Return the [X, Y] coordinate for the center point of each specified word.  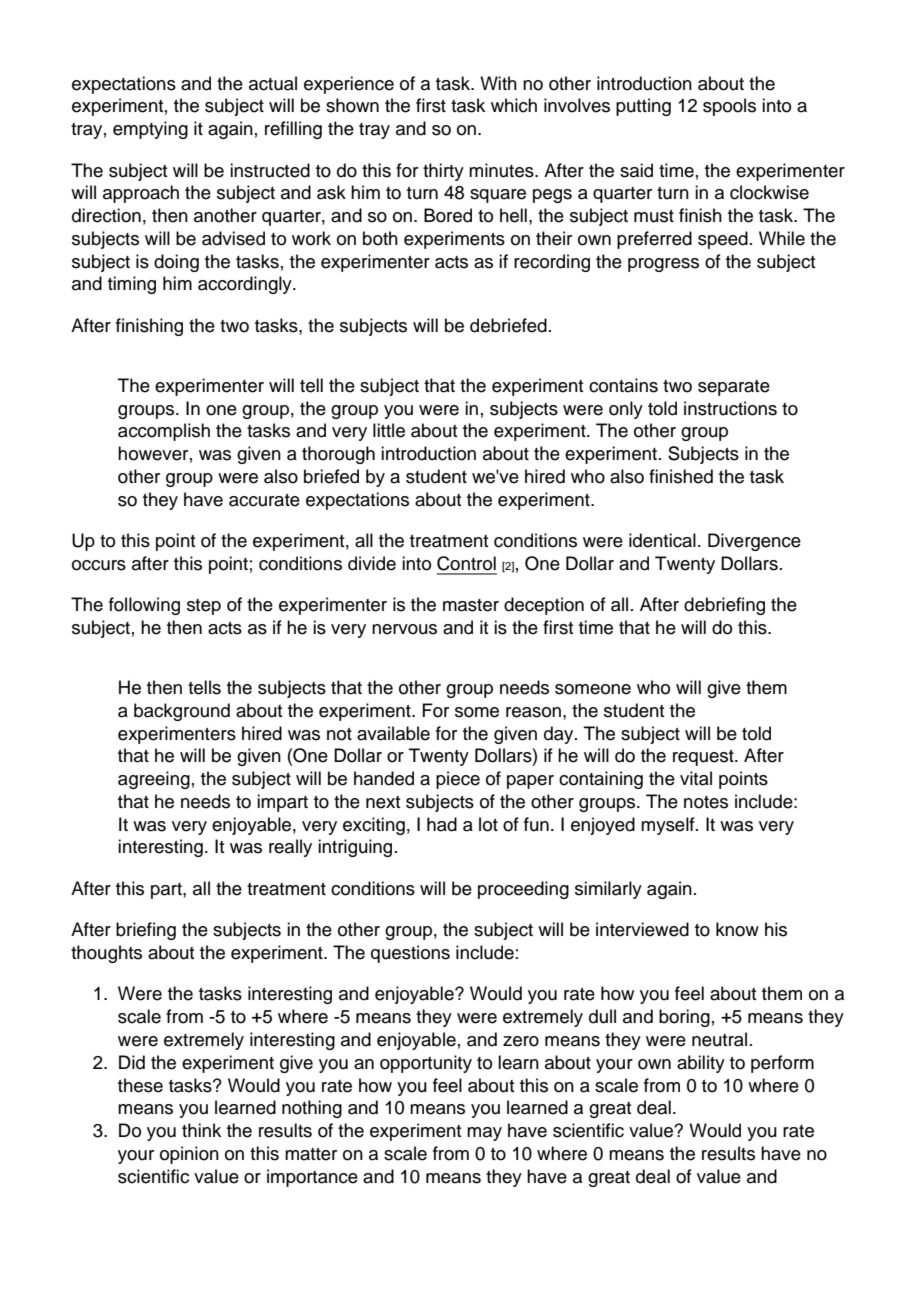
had [442, 824]
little [389, 430]
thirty [443, 172]
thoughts [106, 954]
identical [662, 540]
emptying [150, 130]
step [204, 607]
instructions [730, 408]
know [737, 929]
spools [729, 107]
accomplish [164, 432]
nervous [404, 629]
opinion [189, 1155]
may [484, 1134]
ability [701, 1064]
